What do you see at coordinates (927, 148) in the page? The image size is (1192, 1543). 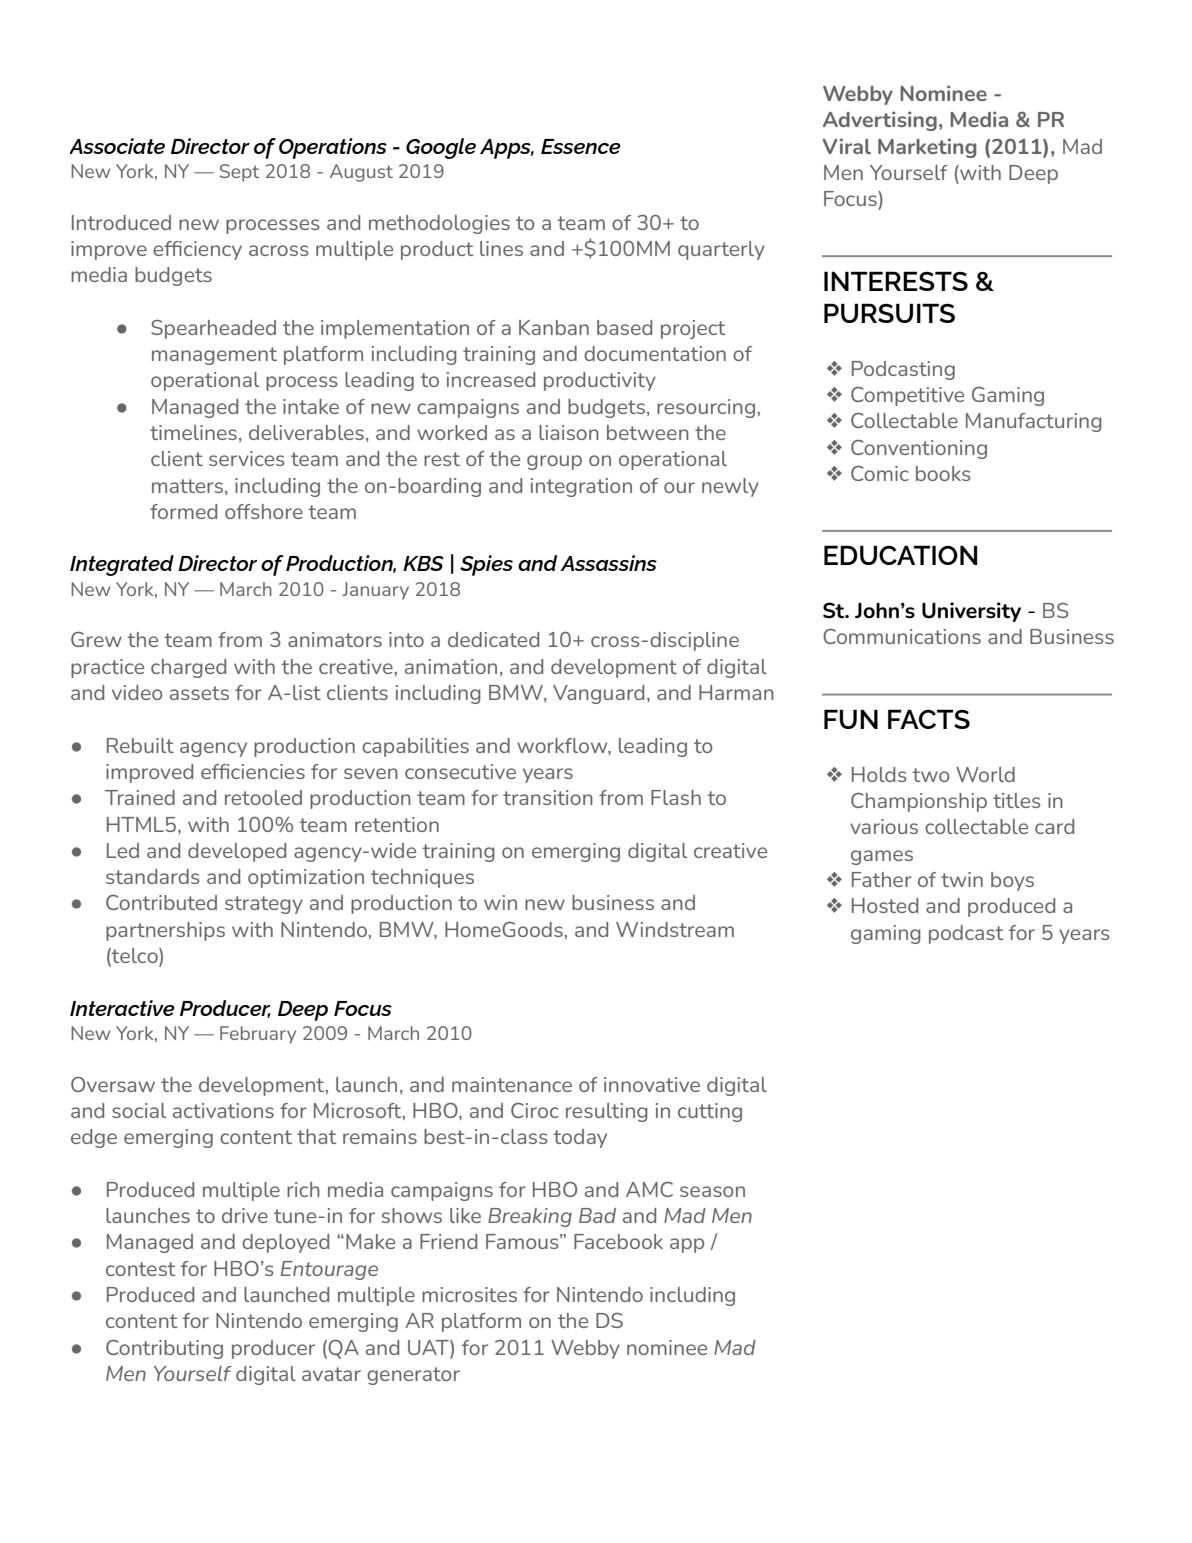 I see `Marketing` at bounding box center [927, 148].
